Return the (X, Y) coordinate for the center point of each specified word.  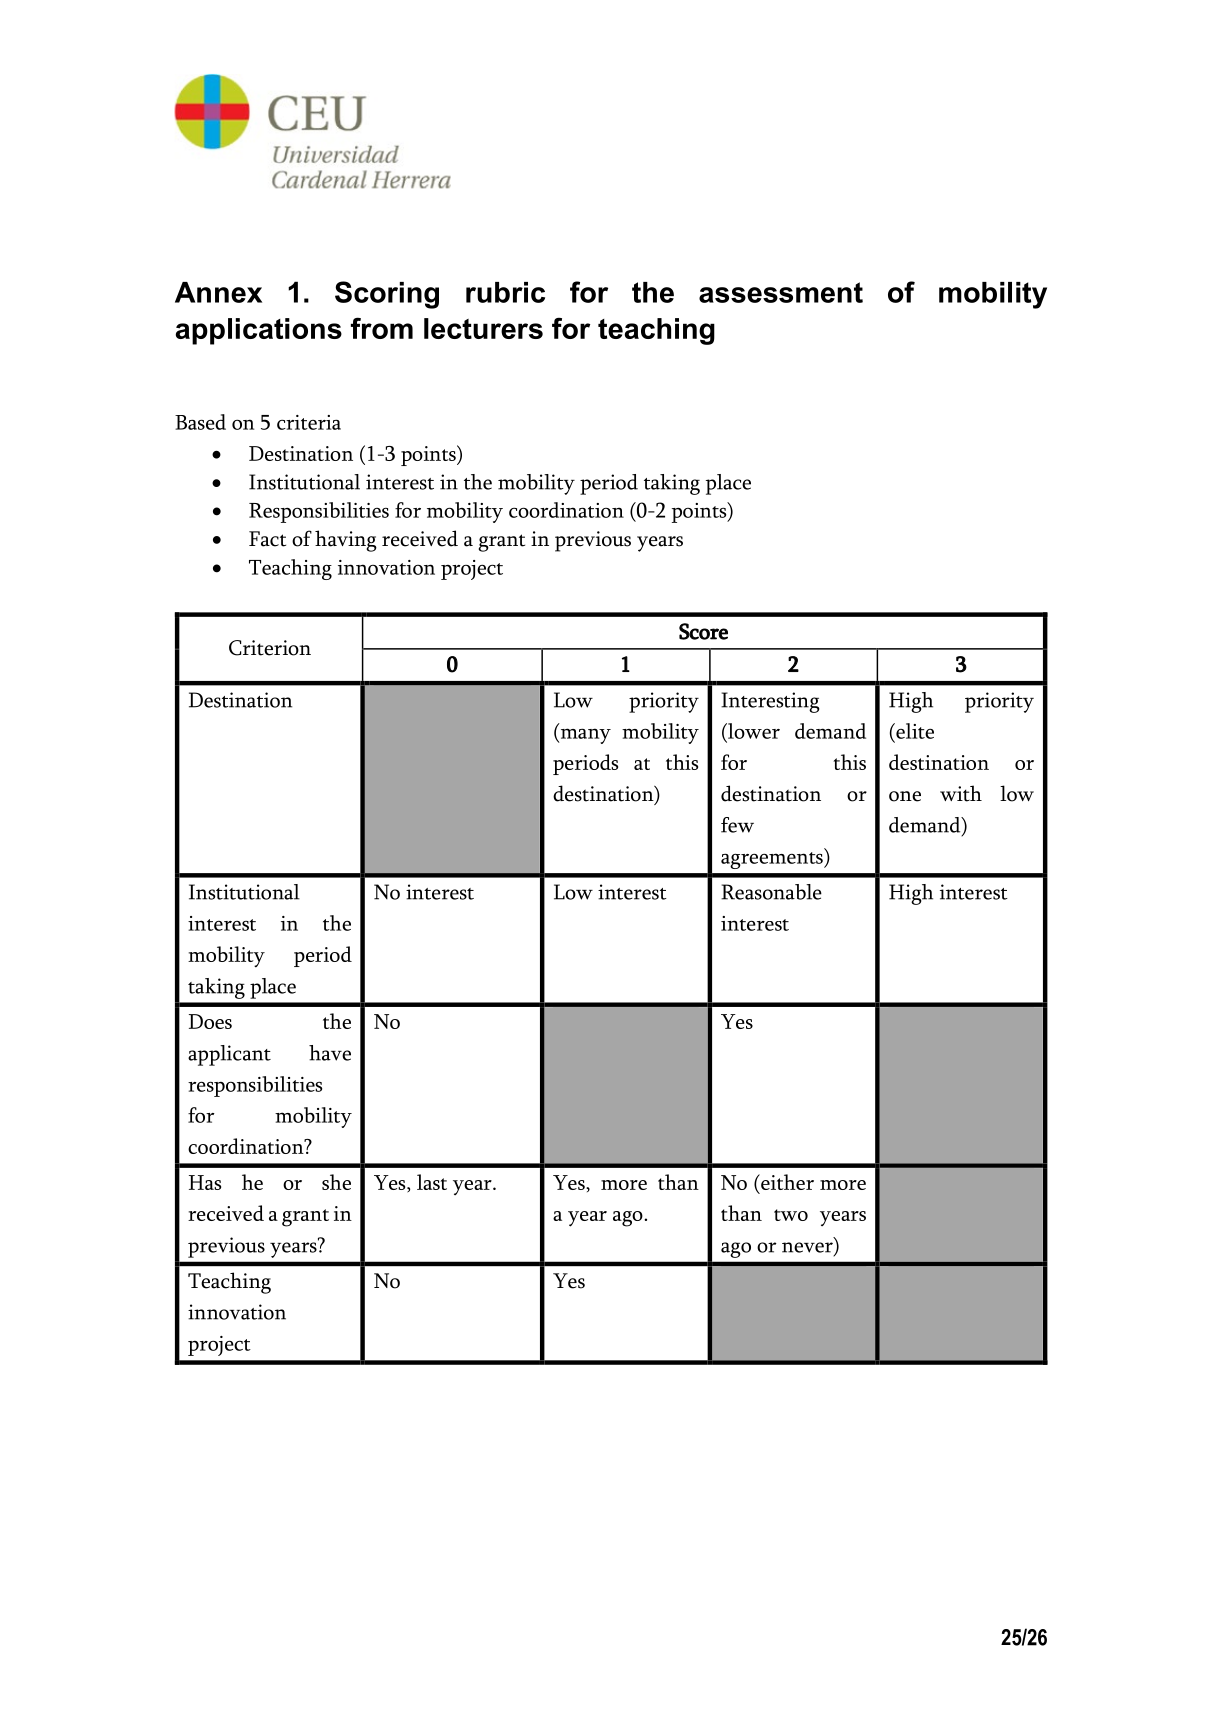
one (905, 796)
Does (210, 1021)
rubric (505, 292)
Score (703, 631)
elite (914, 731)
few (737, 825)
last (432, 1182)
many (584, 736)
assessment (781, 292)
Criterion (270, 648)
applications (259, 331)
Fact (267, 539)
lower (753, 731)
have (330, 1053)
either (786, 1182)
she (336, 1182)
